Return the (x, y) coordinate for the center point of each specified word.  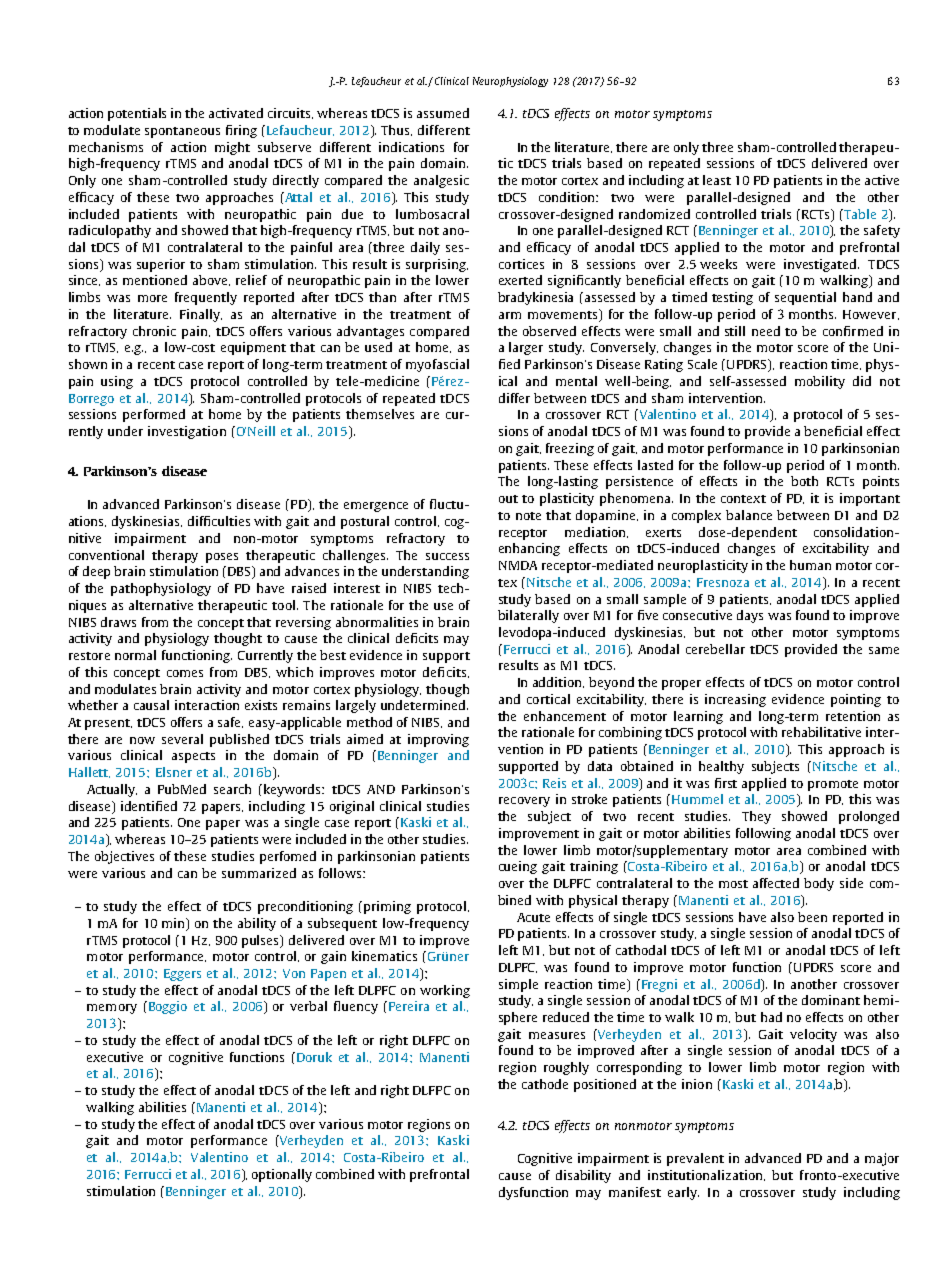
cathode (545, 1084)
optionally (282, 1175)
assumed (443, 113)
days (750, 616)
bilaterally (528, 616)
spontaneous (182, 132)
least (717, 180)
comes (185, 673)
